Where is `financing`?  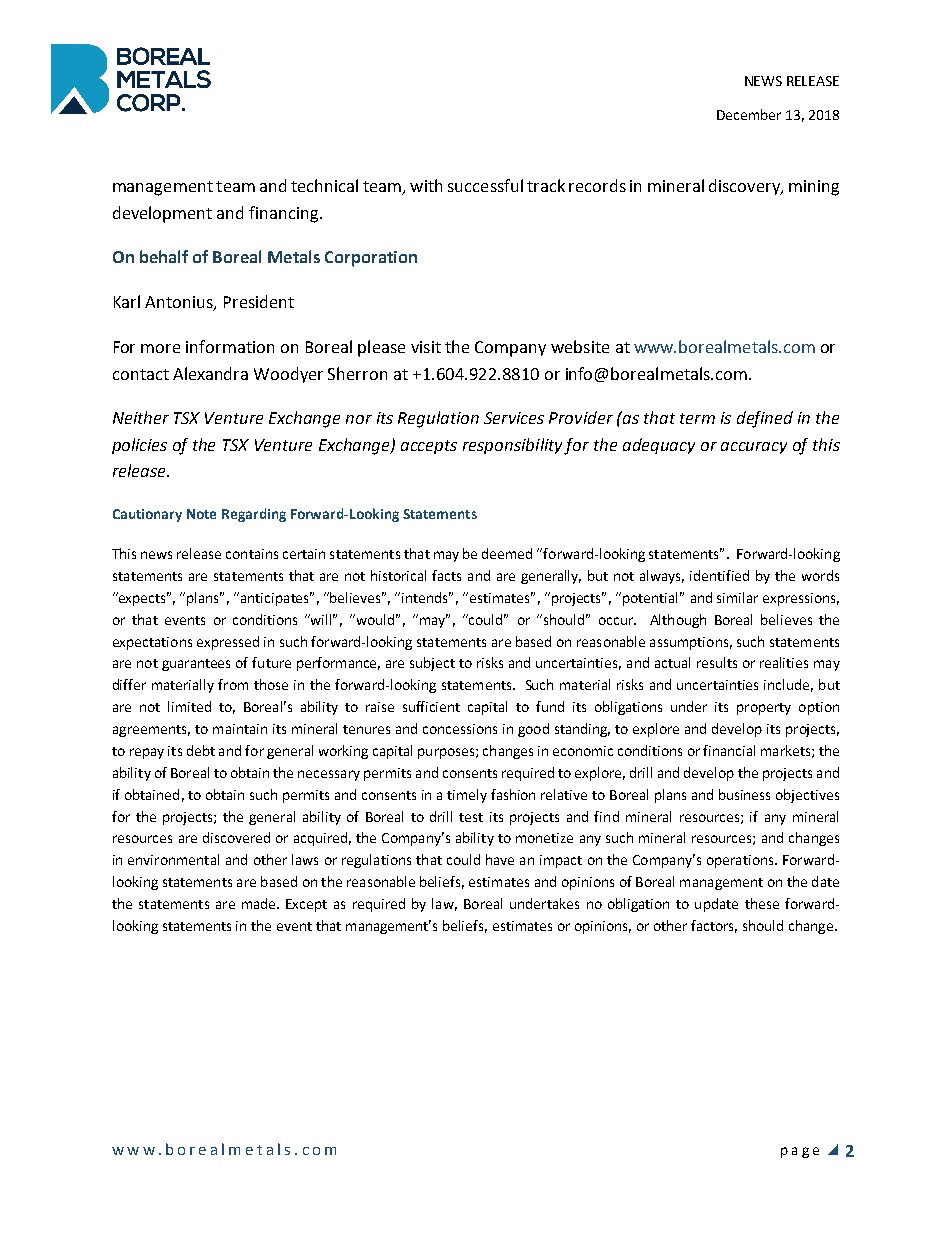 financing is located at coordinates (285, 214).
